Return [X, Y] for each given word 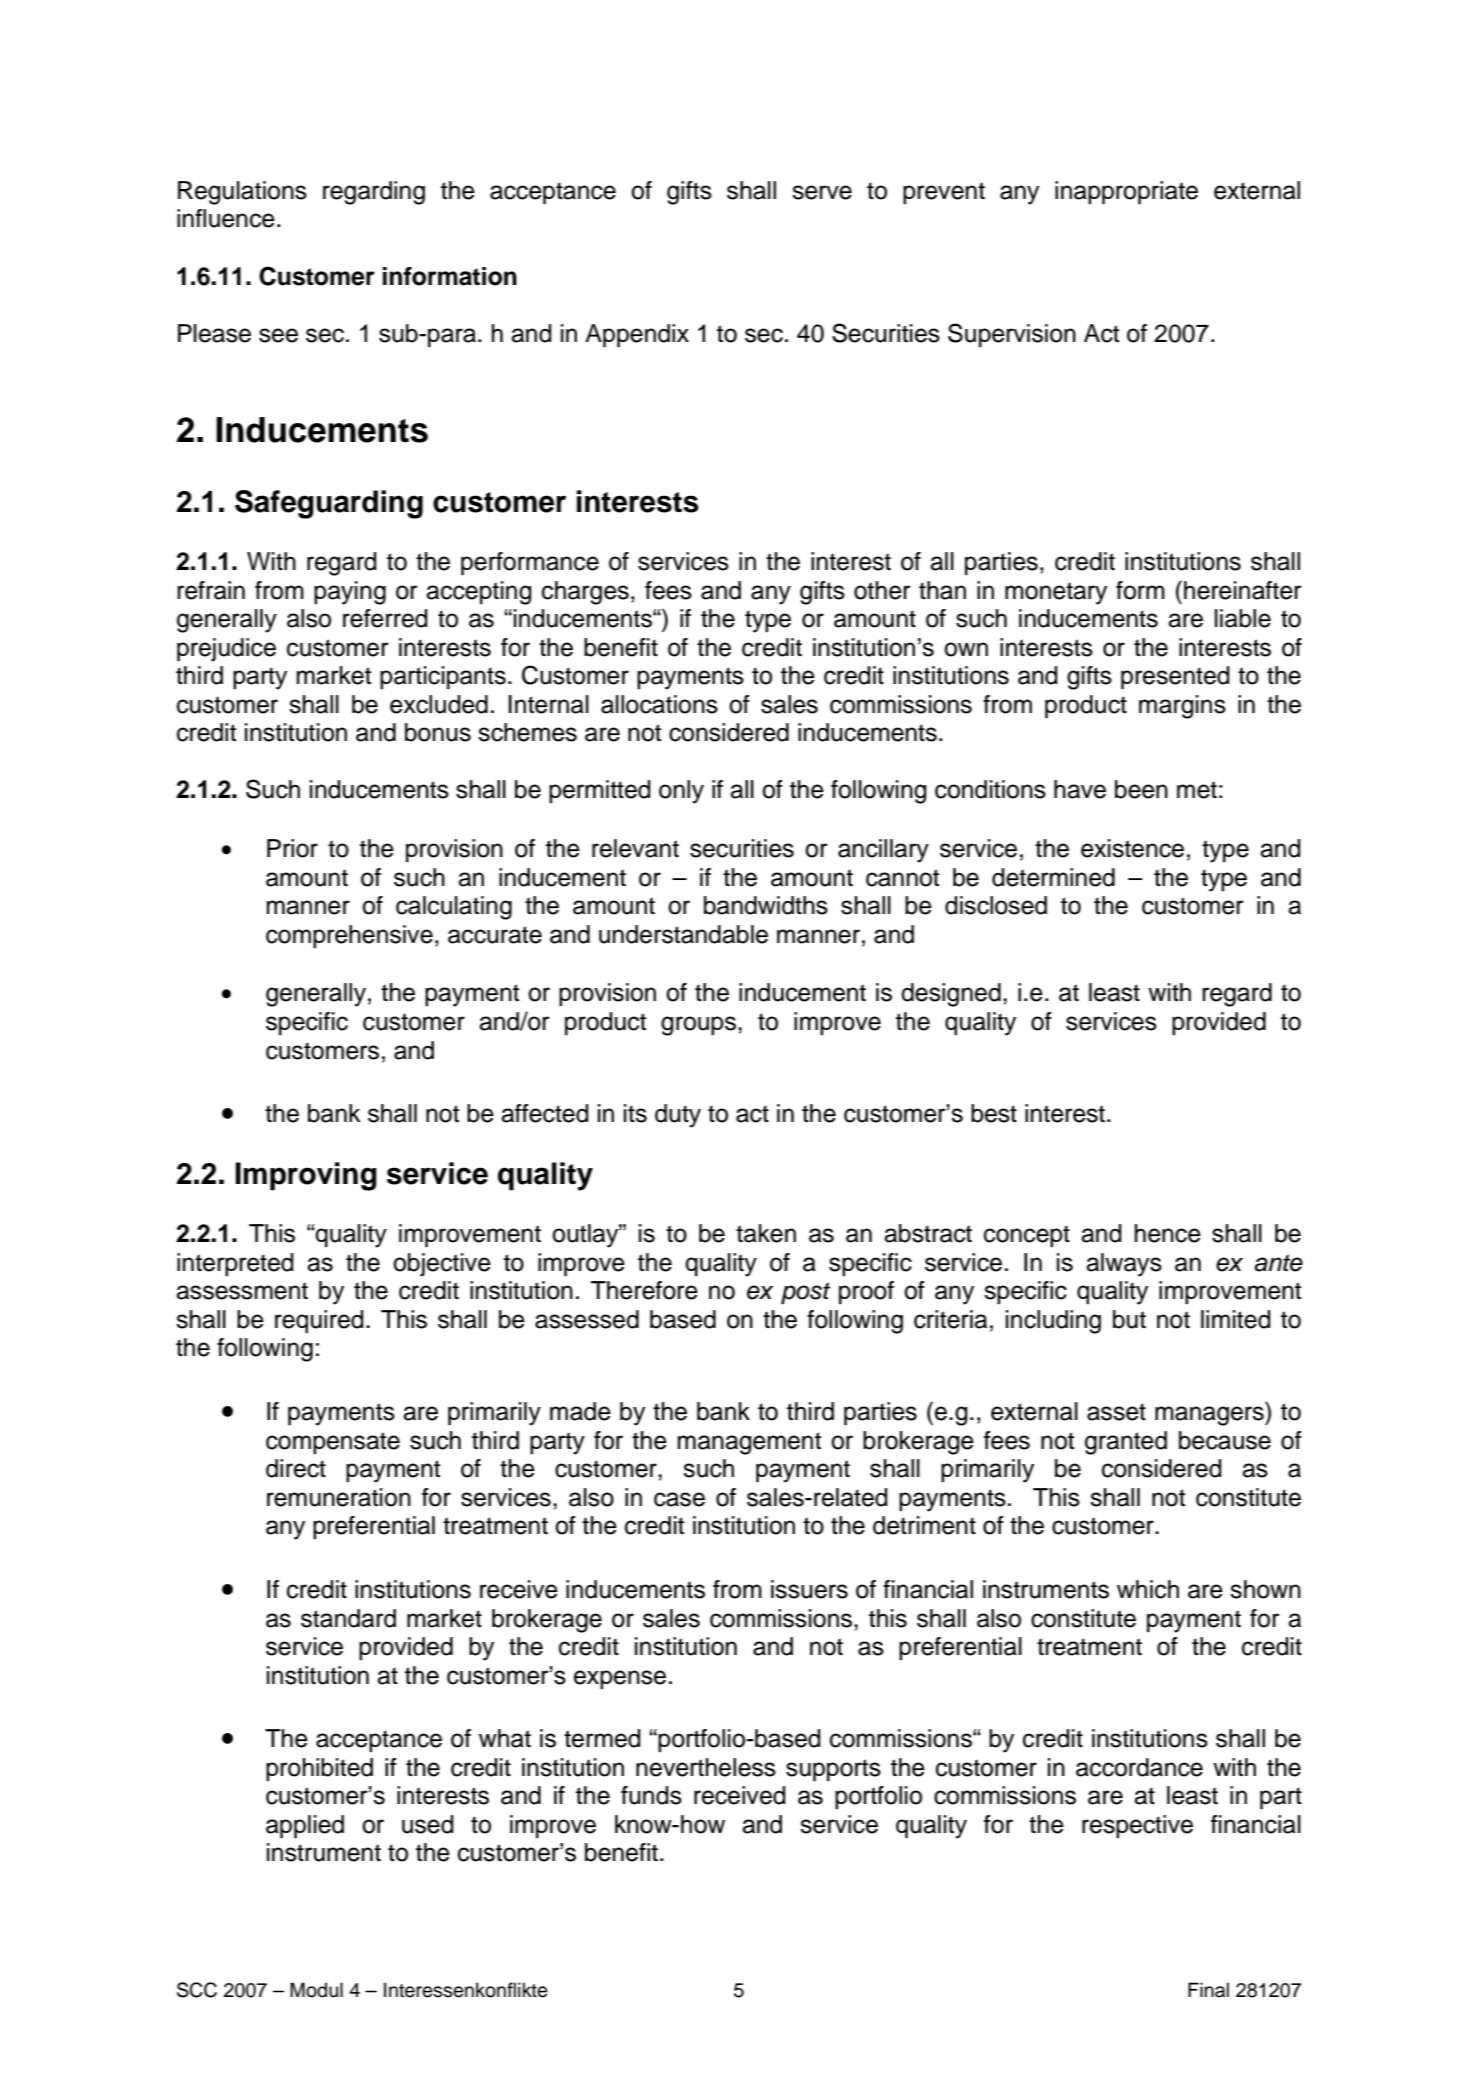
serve [822, 192]
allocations [659, 704]
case [679, 1499]
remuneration [339, 1497]
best [994, 1113]
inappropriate [1126, 192]
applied [305, 1826]
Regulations [242, 193]
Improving [306, 1176]
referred [385, 618]
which [1148, 1589]
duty [678, 1116]
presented [1175, 677]
